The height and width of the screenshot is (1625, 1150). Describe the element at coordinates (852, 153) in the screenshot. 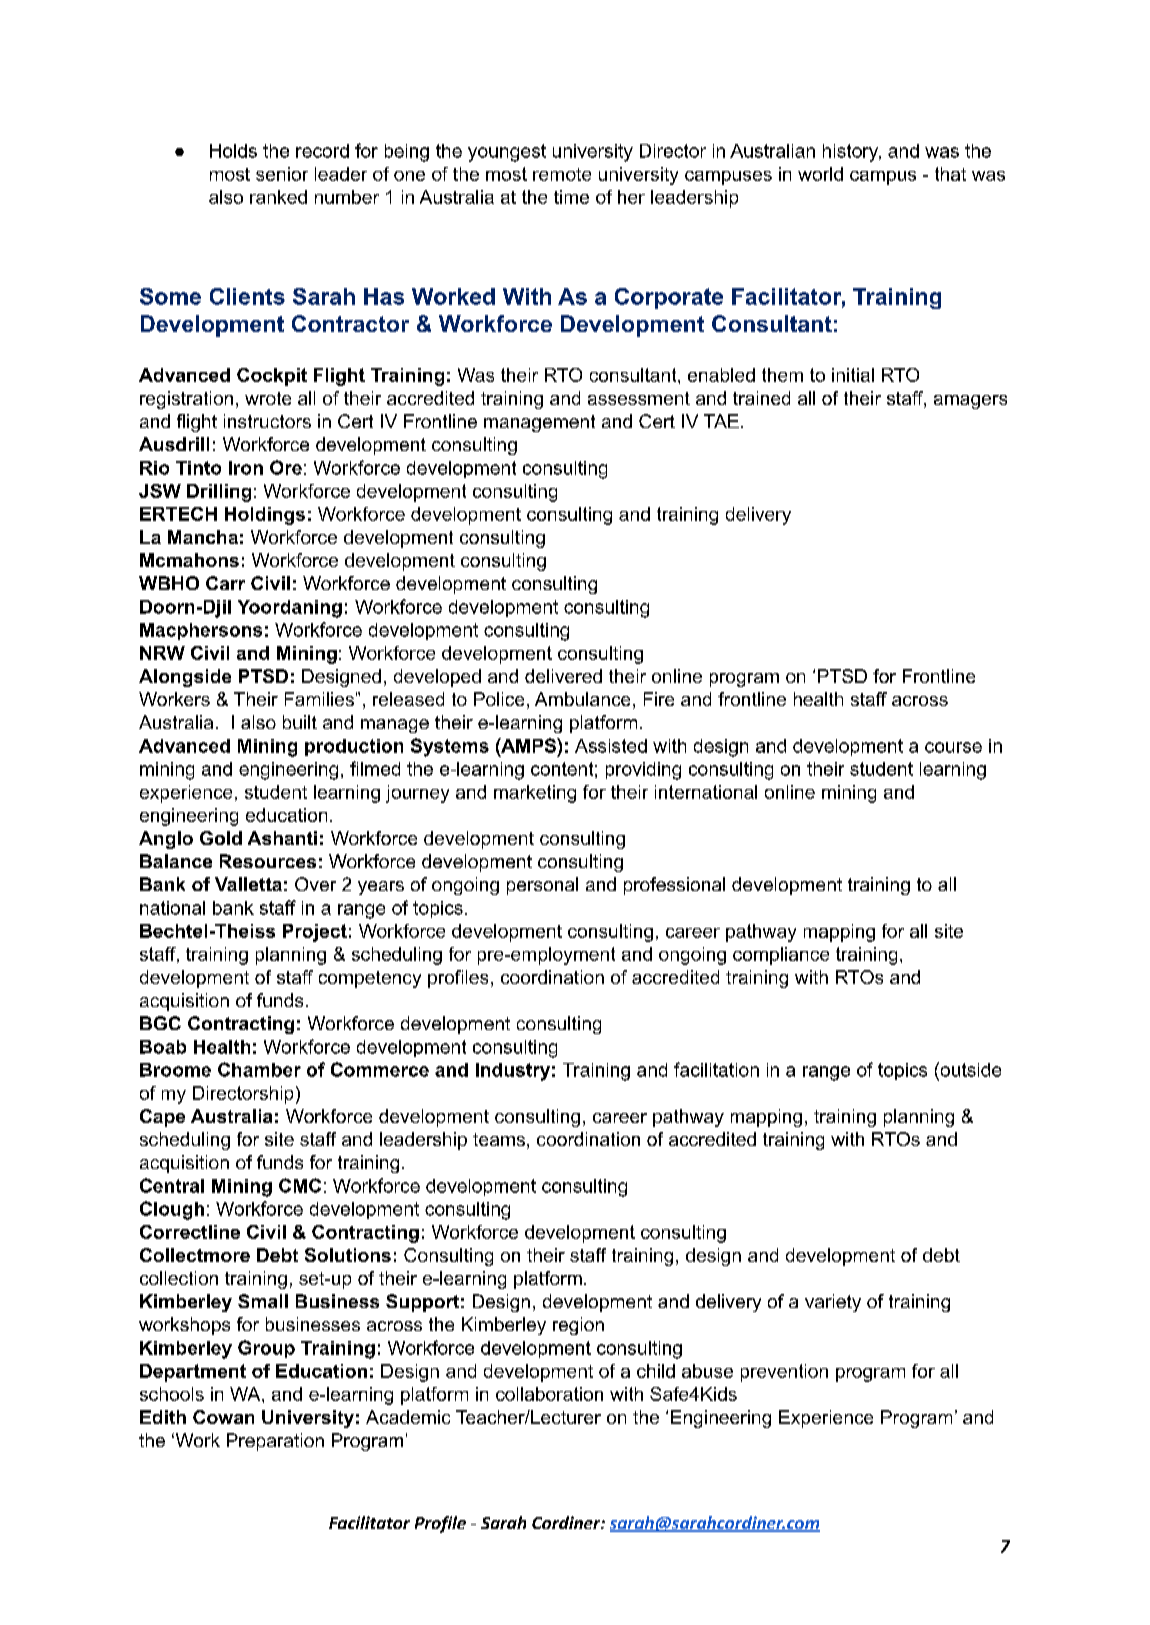

I see `history` at that location.
